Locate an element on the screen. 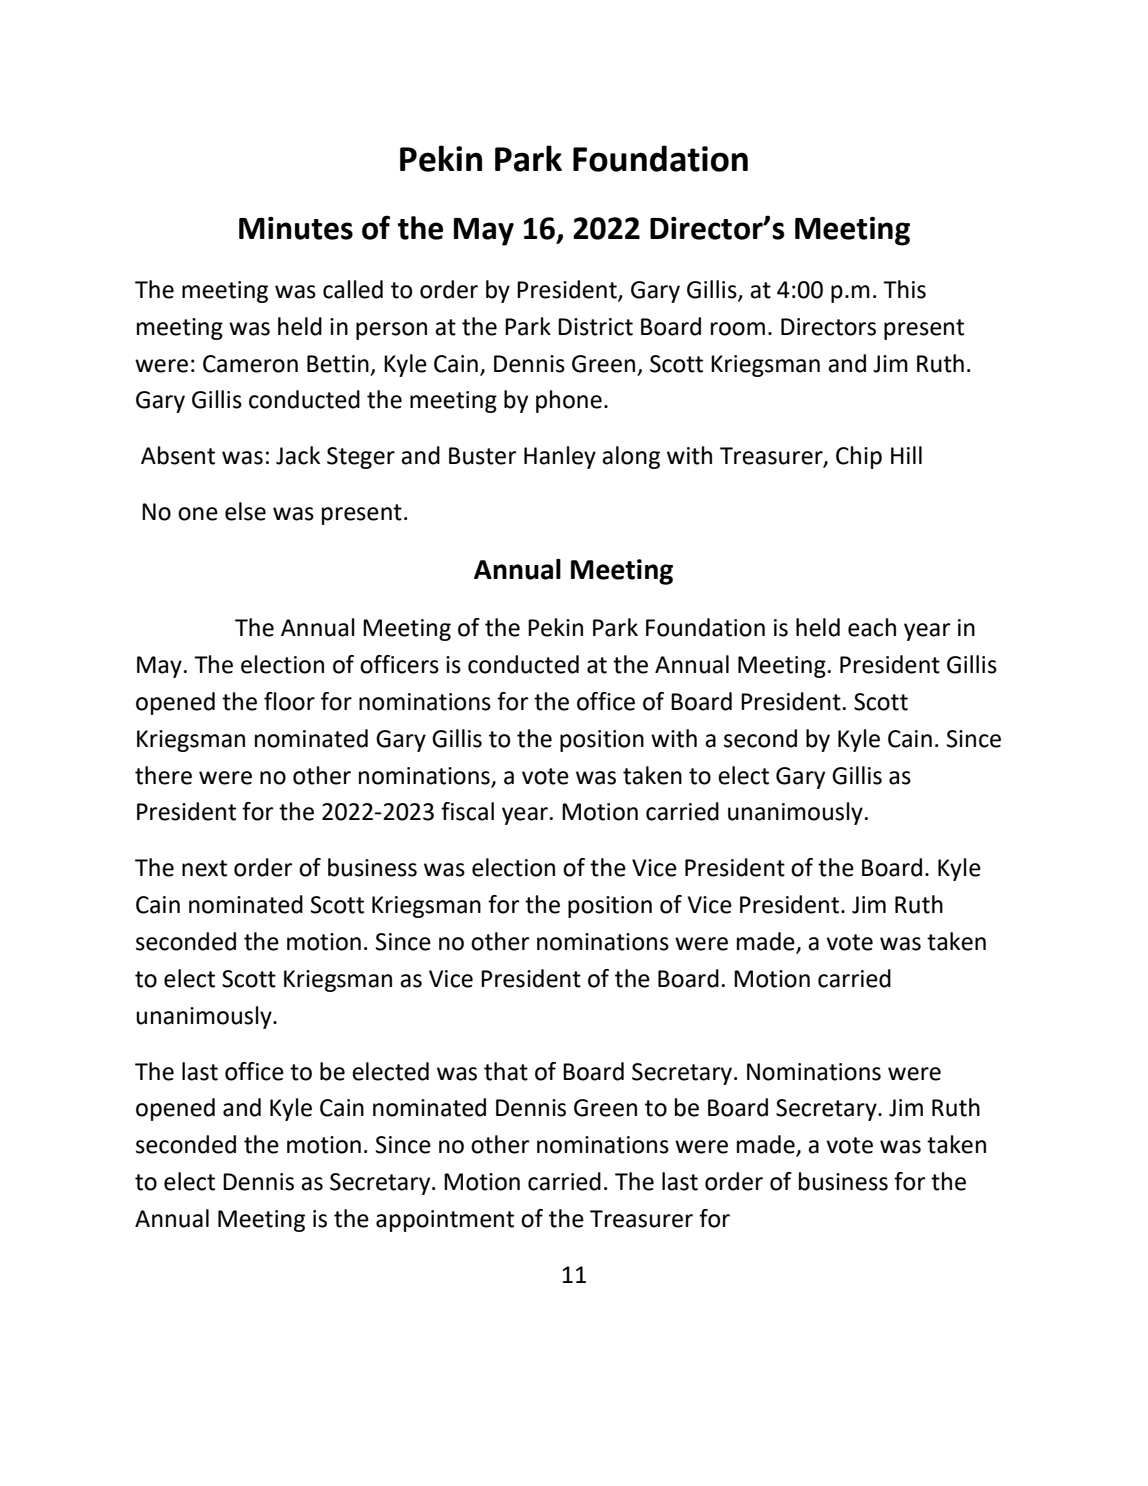 This screenshot has height=1486, width=1148. appointment is located at coordinates (445, 1221).
